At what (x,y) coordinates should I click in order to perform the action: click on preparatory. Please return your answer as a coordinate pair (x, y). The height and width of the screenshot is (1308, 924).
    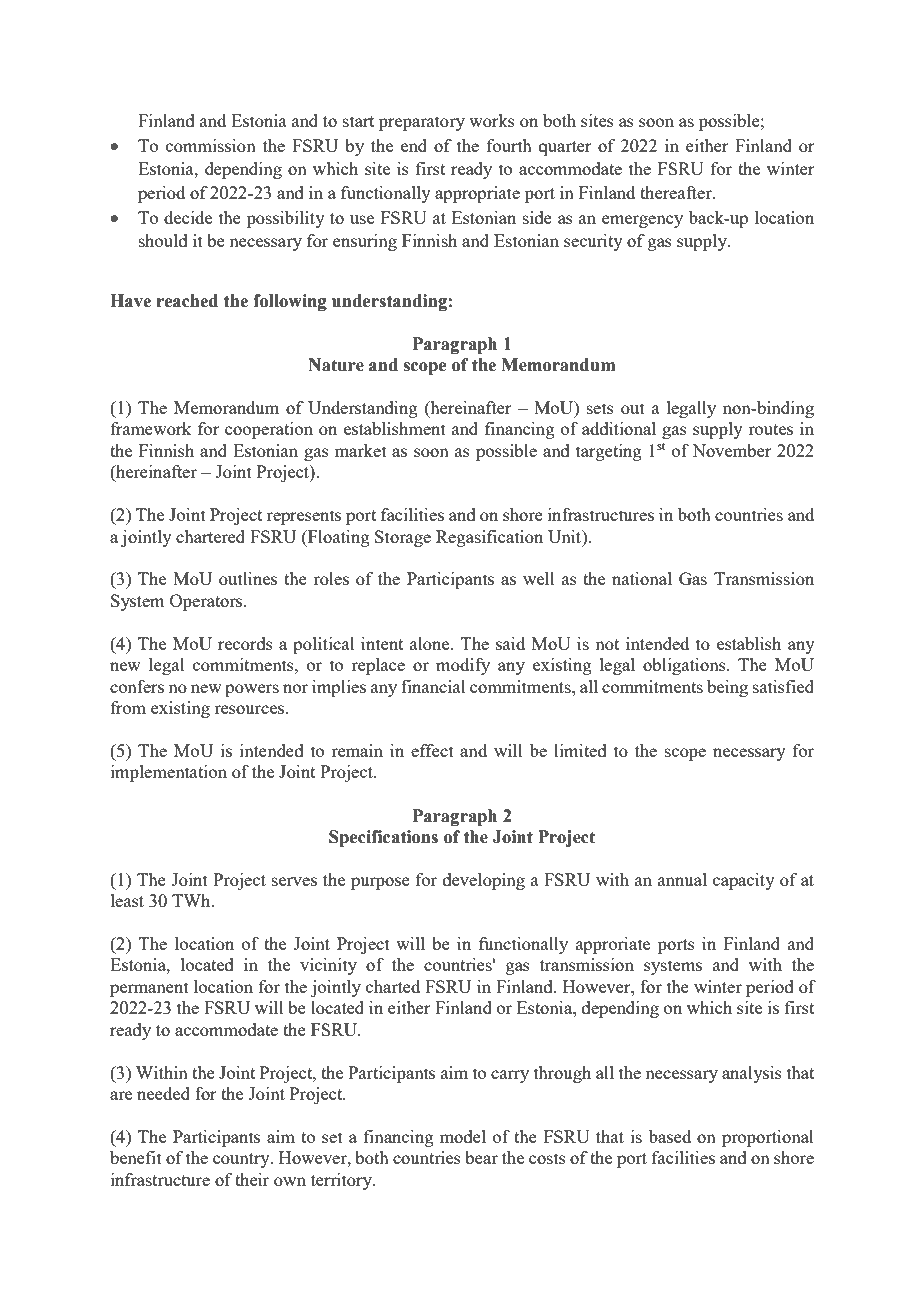
    Looking at the image, I should click on (422, 123).
